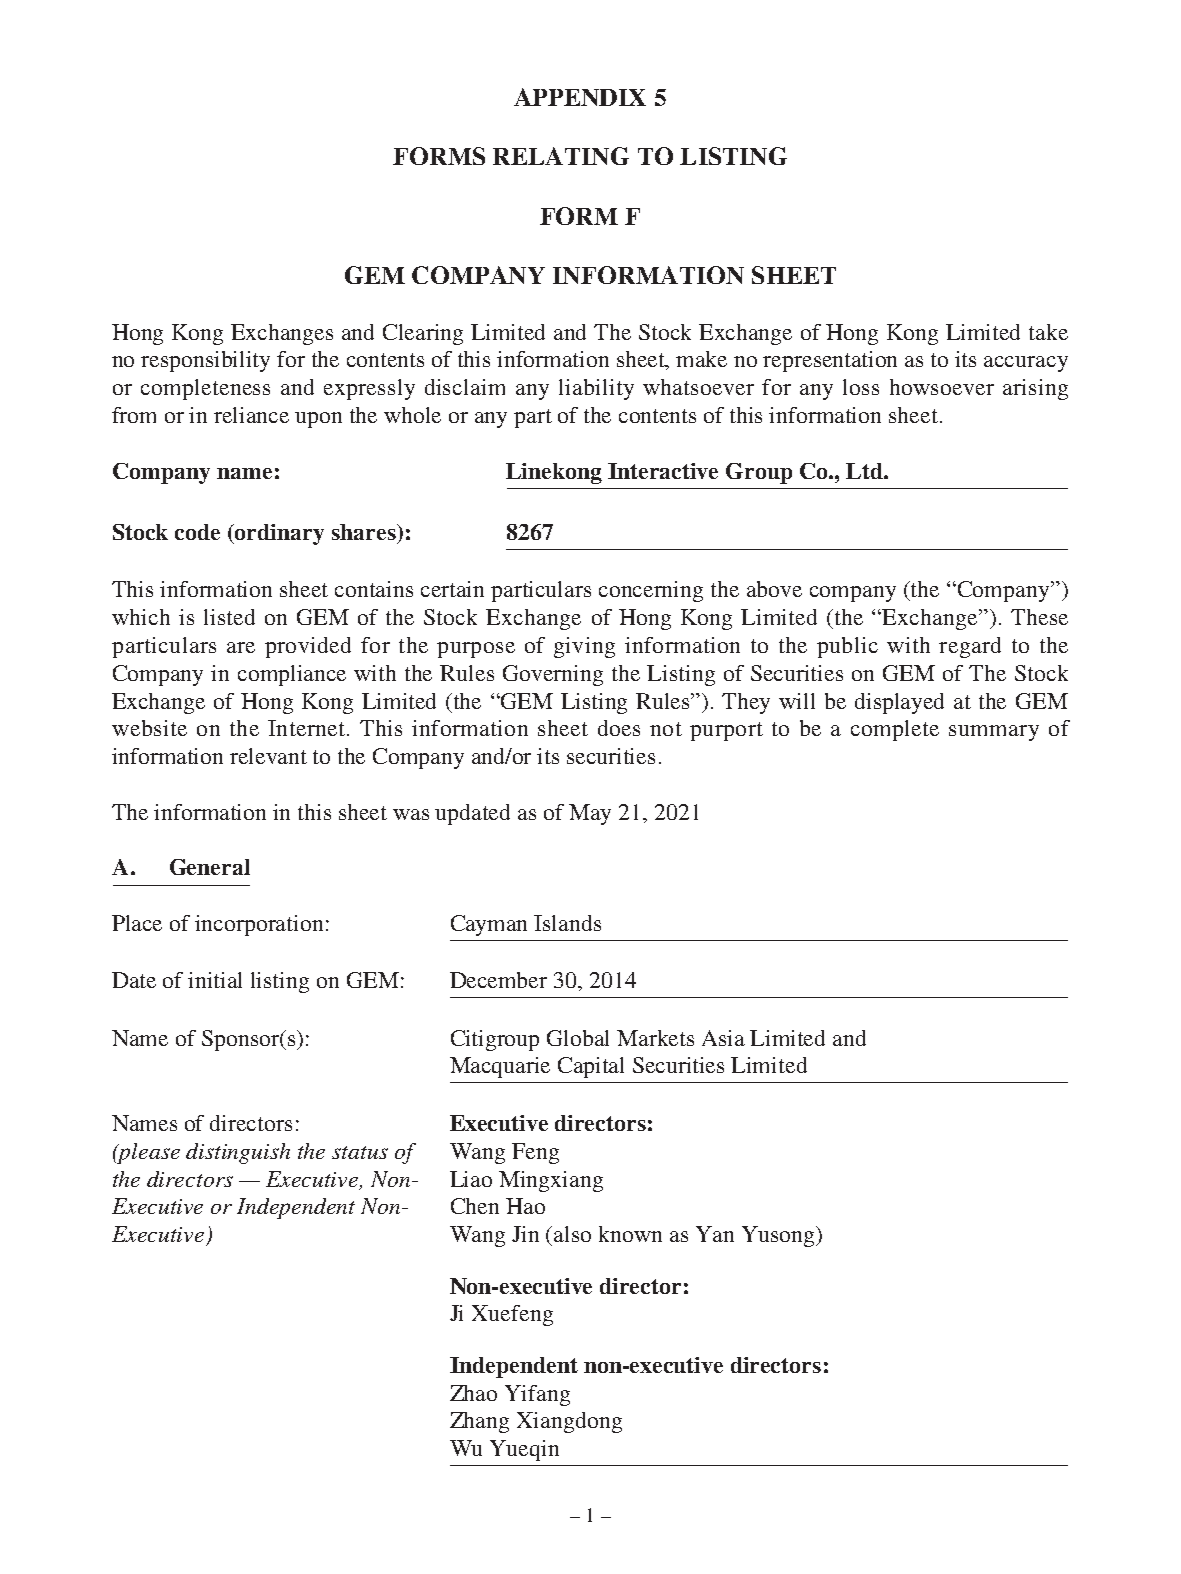 The width and height of the screenshot is (1181, 1574). What do you see at coordinates (205, 361) in the screenshot?
I see `responsibility` at bounding box center [205, 361].
